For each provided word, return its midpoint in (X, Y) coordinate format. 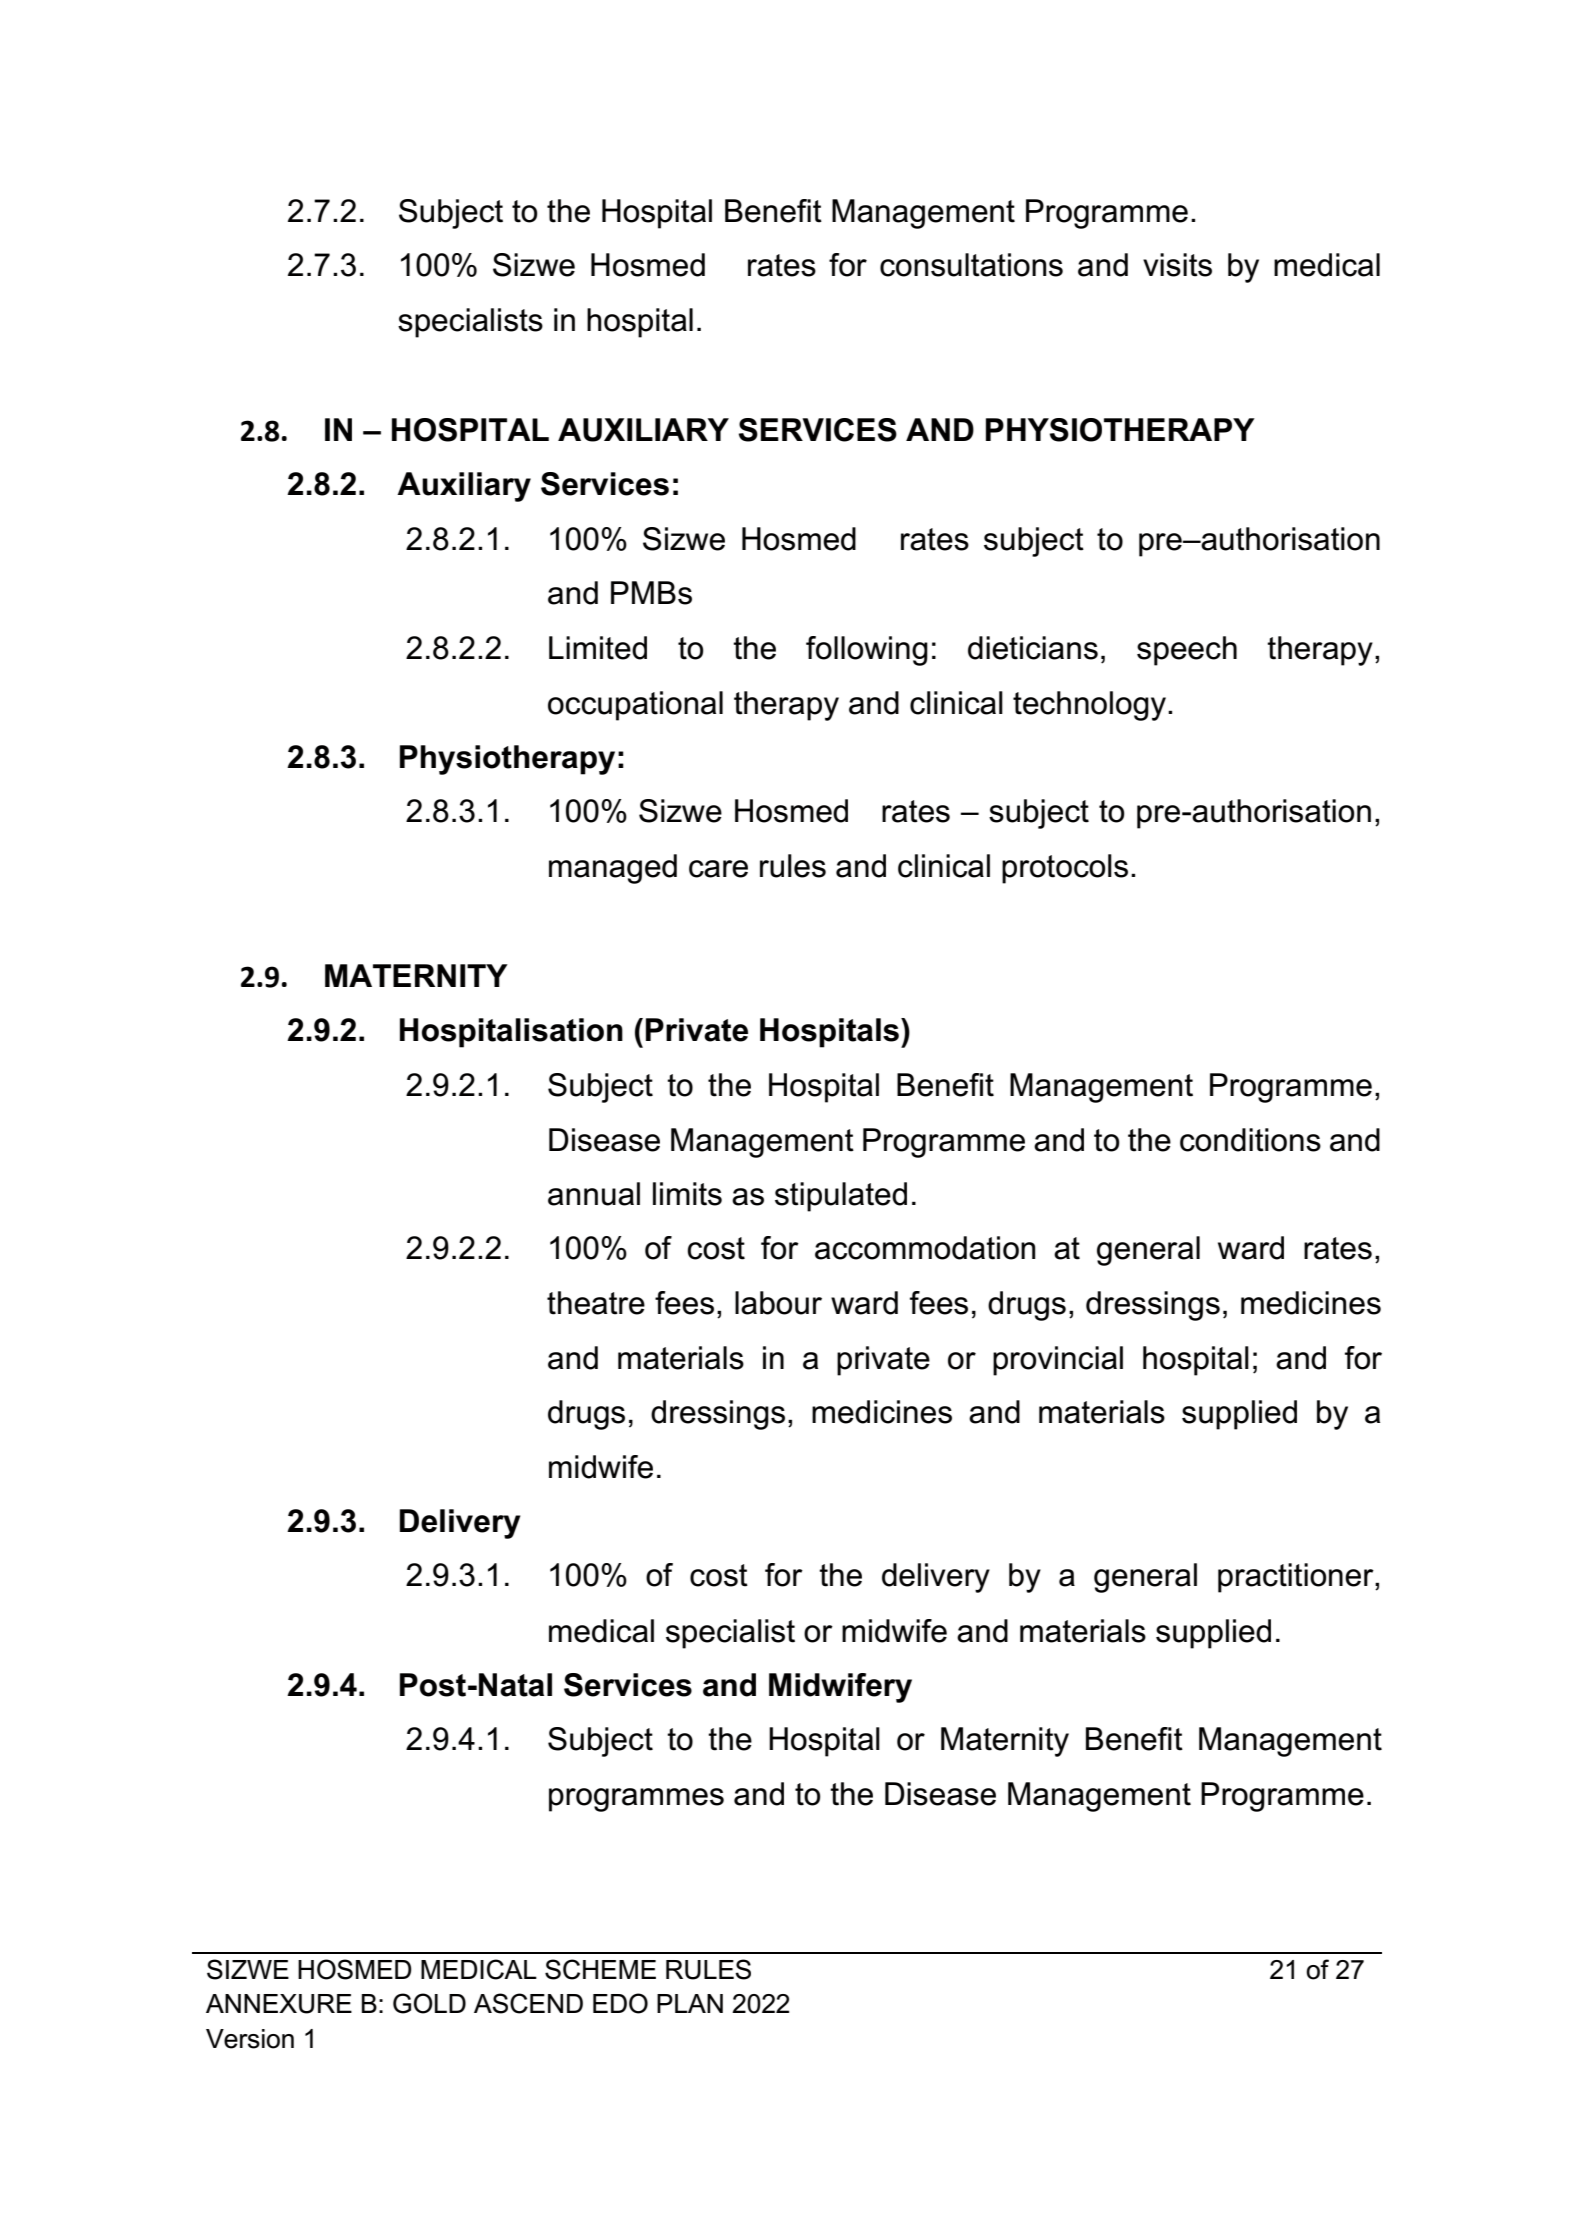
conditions (1250, 1140)
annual (594, 1194)
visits (1177, 265)
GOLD (429, 2003)
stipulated (841, 1197)
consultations (971, 265)
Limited (598, 648)
